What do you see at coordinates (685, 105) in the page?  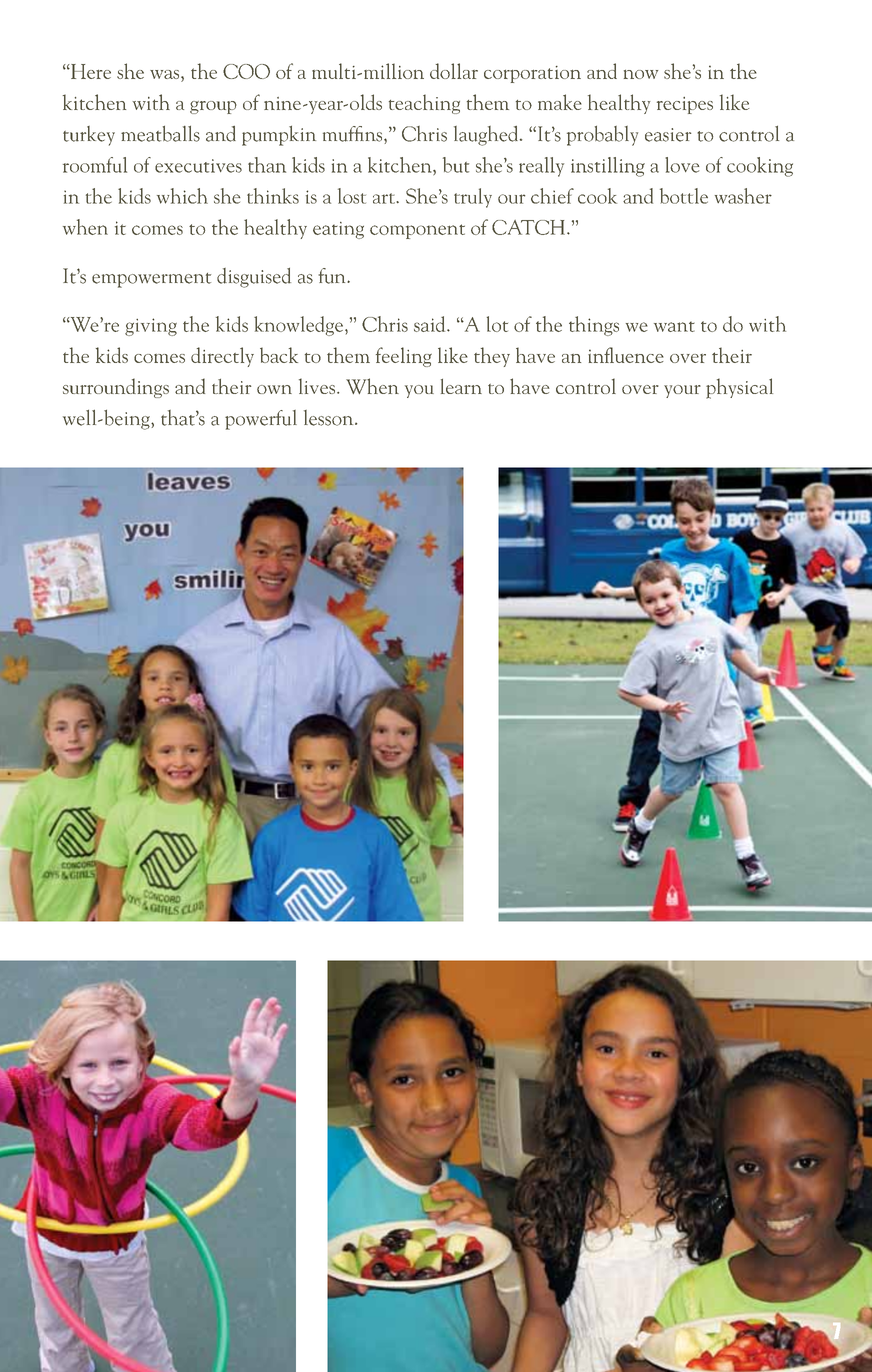 I see `recipes` at bounding box center [685, 105].
